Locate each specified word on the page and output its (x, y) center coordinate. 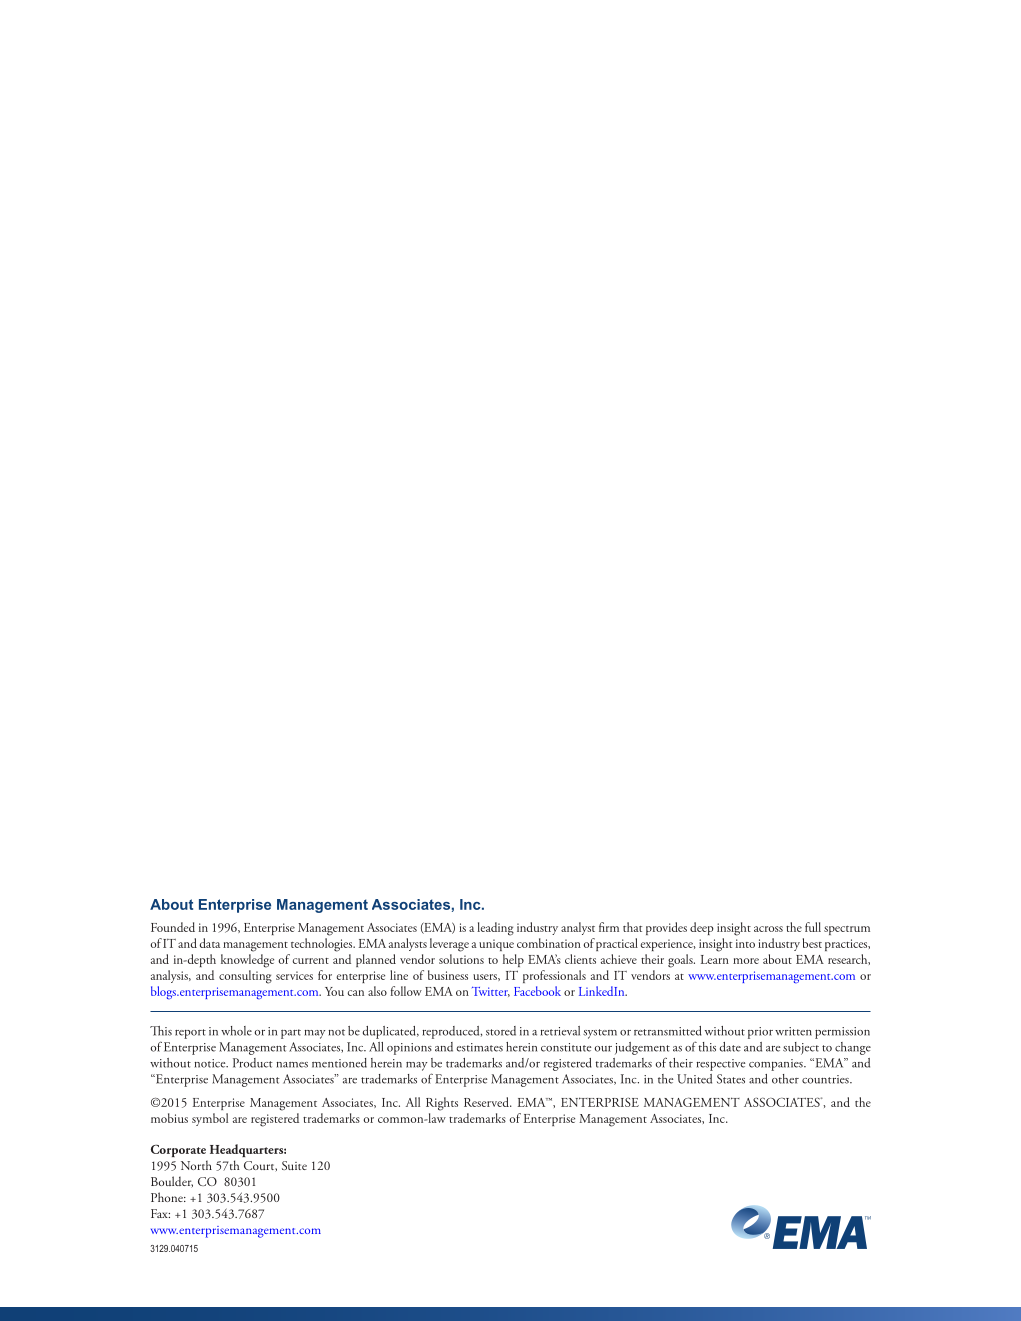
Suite (294, 1165)
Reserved (487, 1102)
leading (495, 929)
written (793, 1031)
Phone (168, 1197)
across (768, 929)
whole (236, 1031)
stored (501, 1031)
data (209, 943)
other (785, 1079)
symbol (210, 1119)
